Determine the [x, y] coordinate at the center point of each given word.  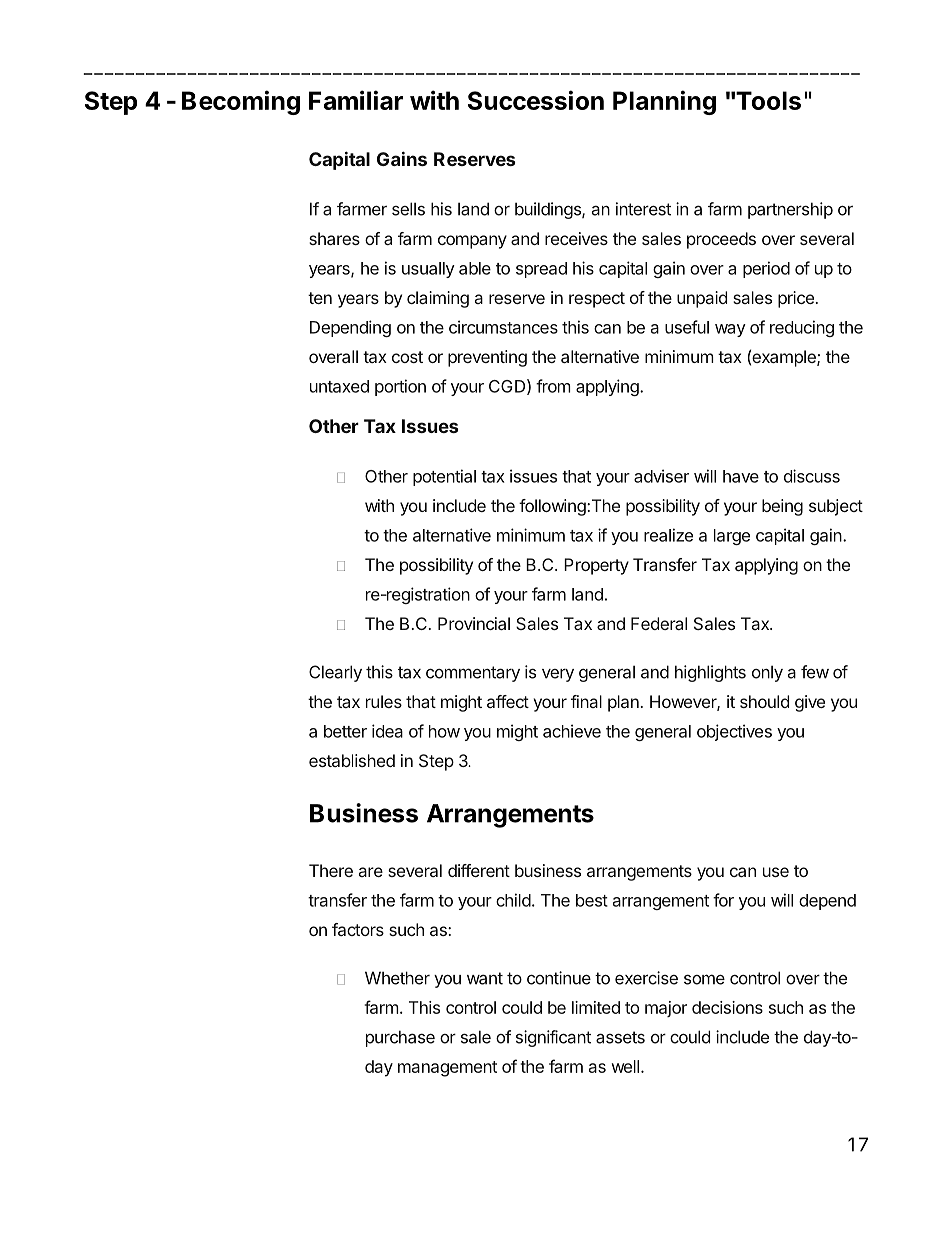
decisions [727, 1007]
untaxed [339, 386]
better [345, 731]
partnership [790, 210]
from [553, 386]
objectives [734, 732]
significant [553, 1038]
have [741, 476]
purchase [400, 1038]
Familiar [356, 100]
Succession [536, 100]
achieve [572, 731]
